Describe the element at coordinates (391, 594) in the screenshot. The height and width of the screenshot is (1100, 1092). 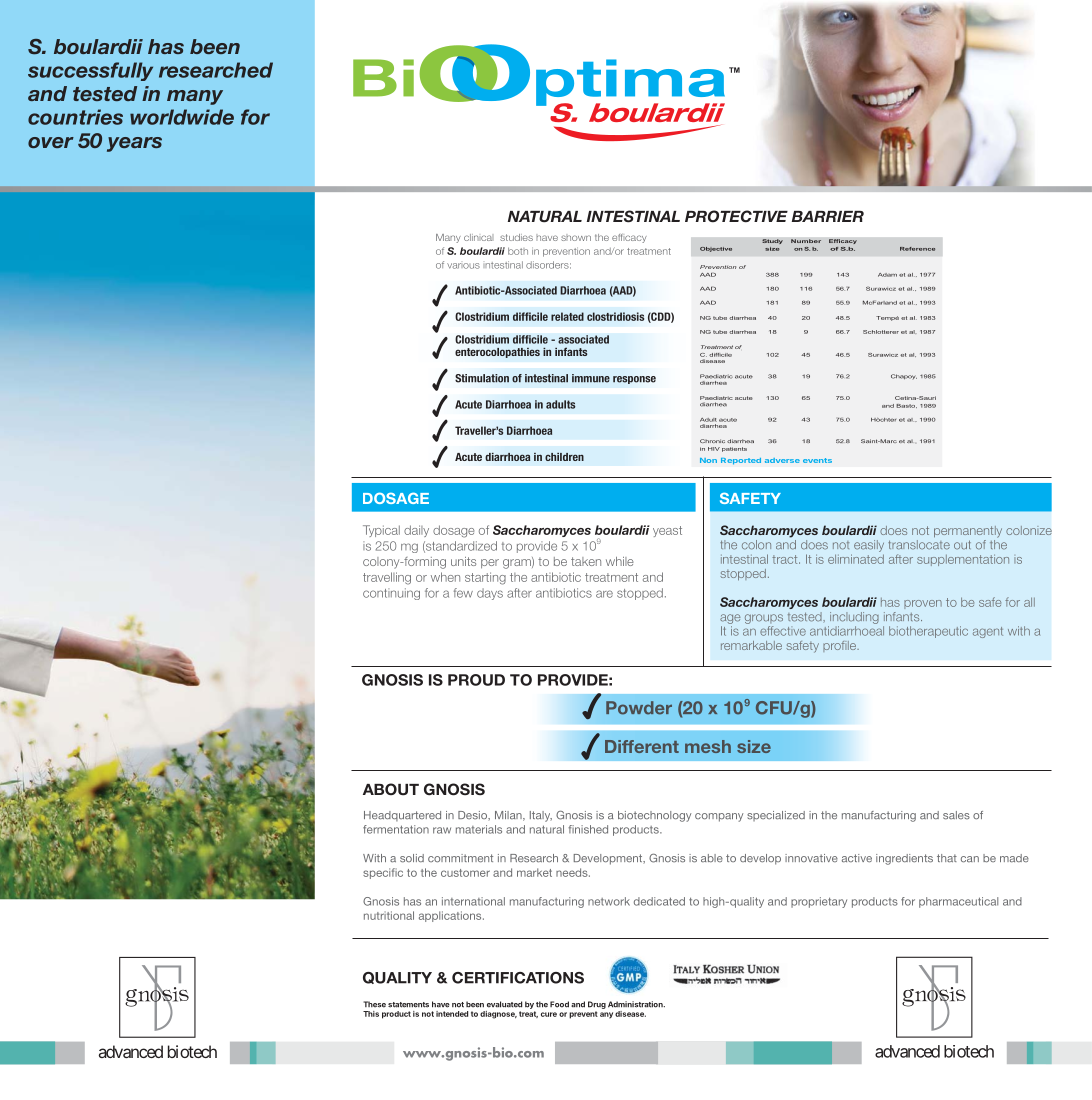
I see `continuing` at that location.
